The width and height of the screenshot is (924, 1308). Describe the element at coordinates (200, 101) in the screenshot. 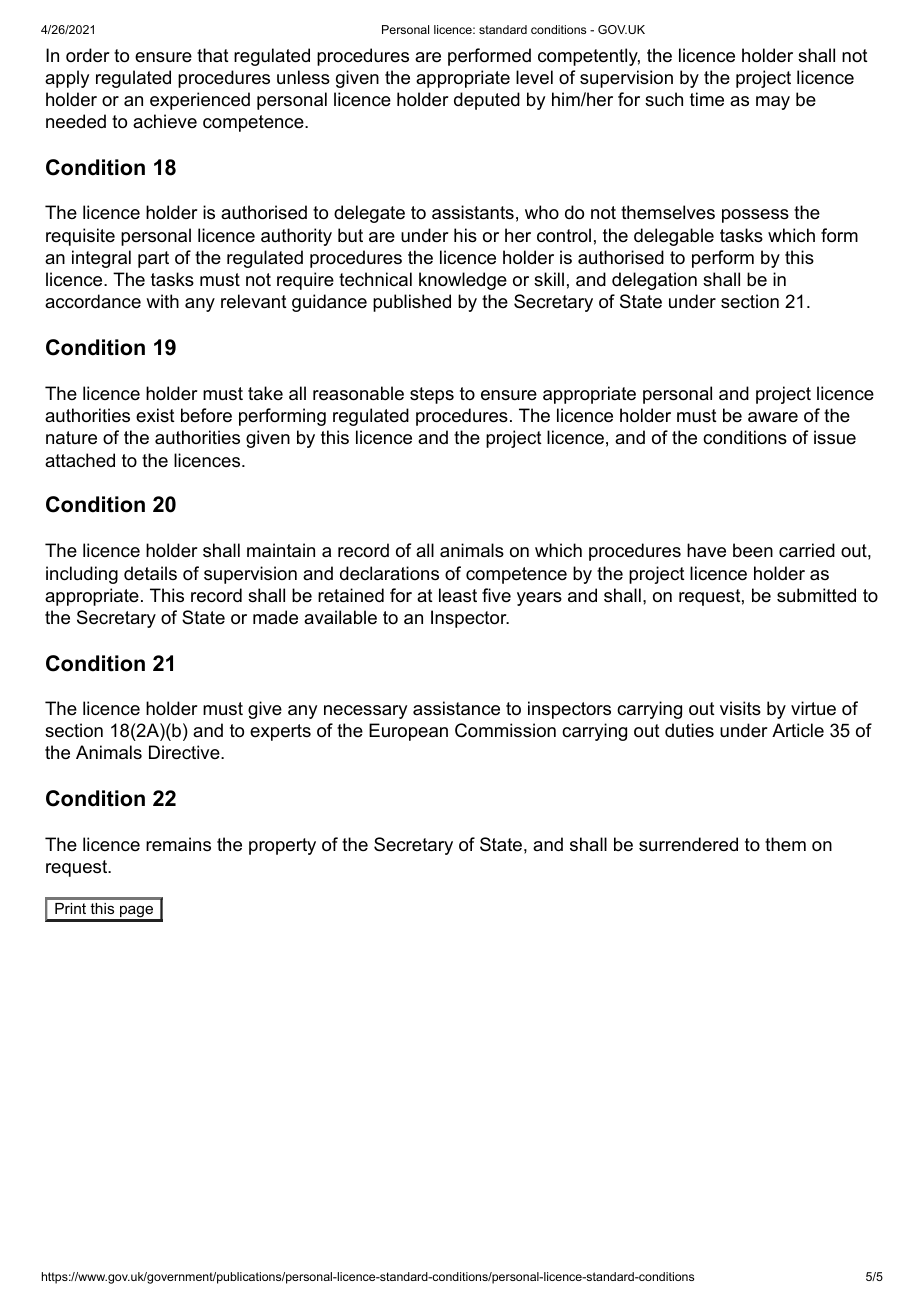

I see `experienced` at that location.
